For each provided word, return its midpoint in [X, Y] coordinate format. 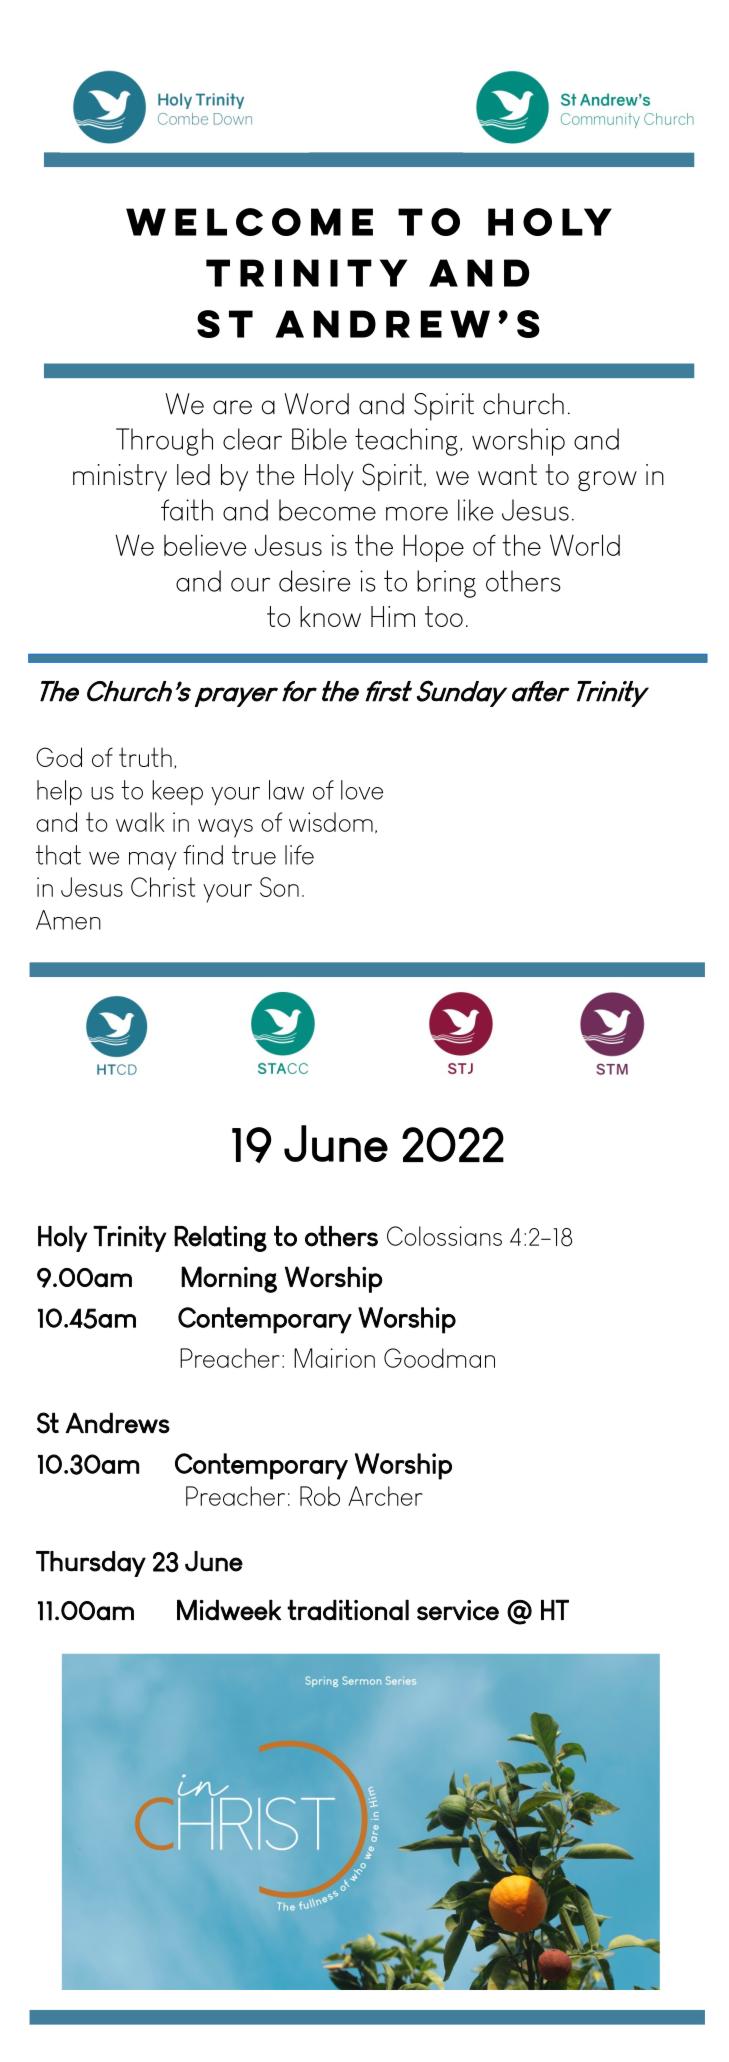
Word [316, 404]
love [362, 790]
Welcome [249, 222]
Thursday [91, 1564]
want [507, 474]
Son [279, 887]
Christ [163, 887]
